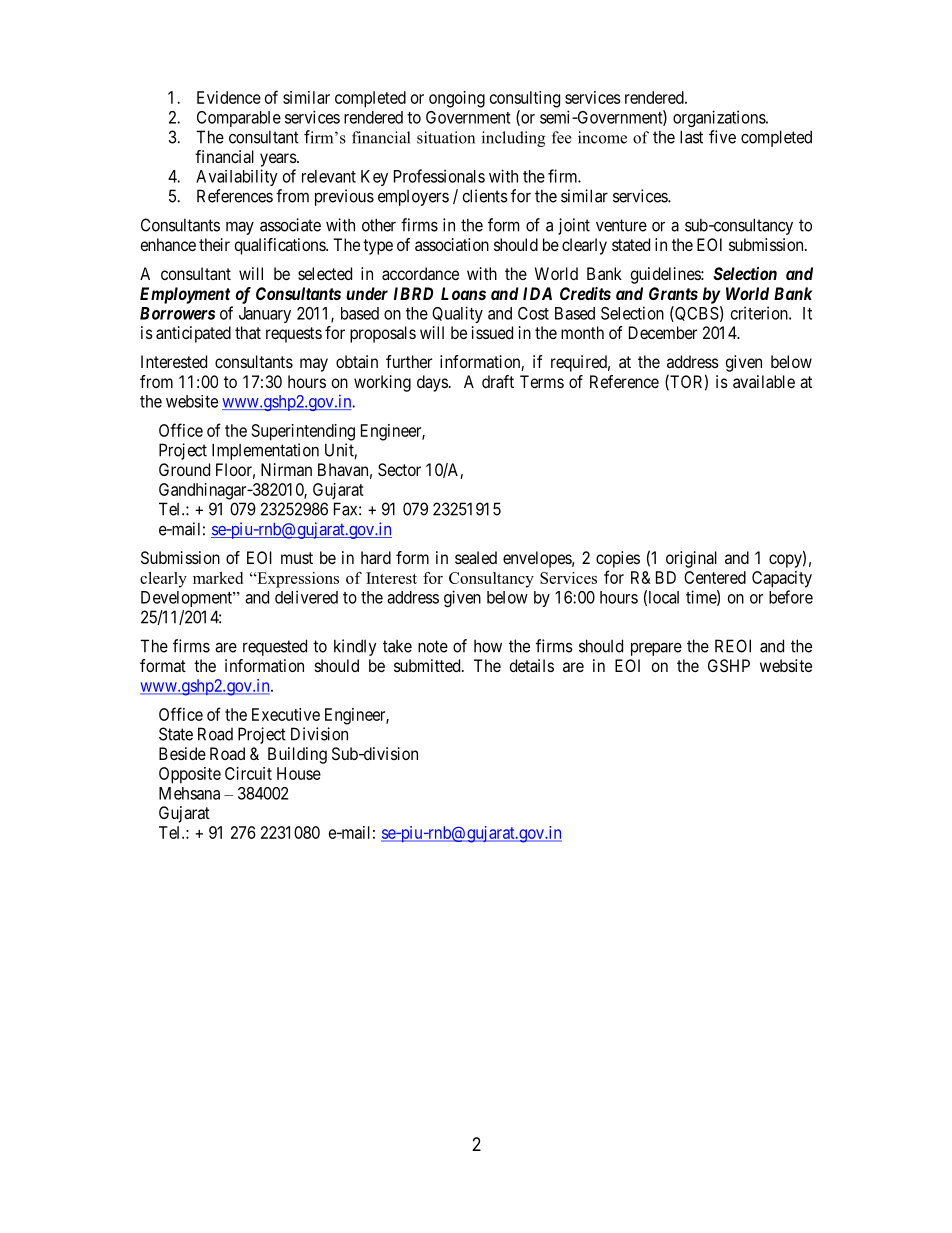 Image resolution: width=952 pixels, height=1233 pixels. I want to click on Comparable, so click(239, 119).
